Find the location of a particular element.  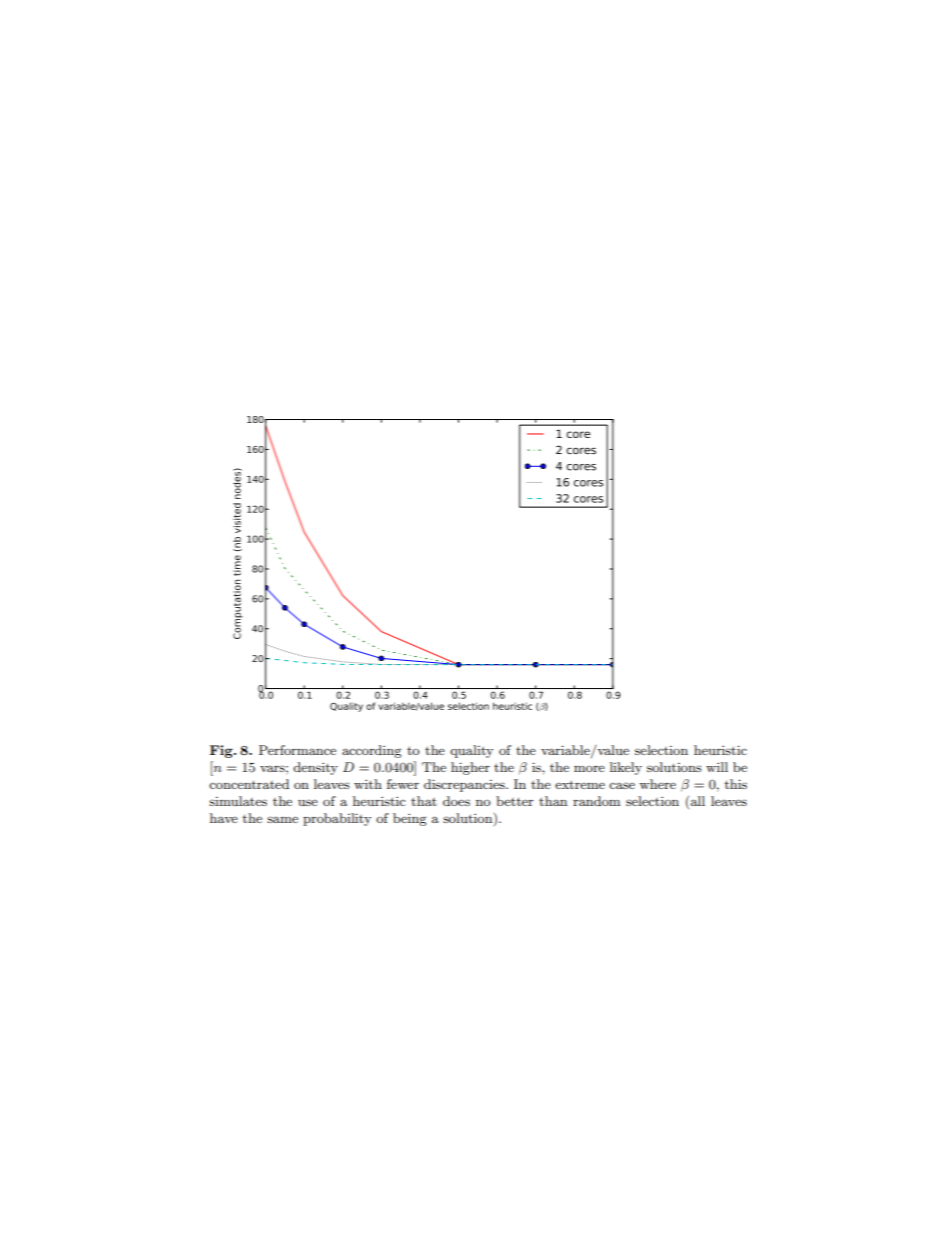

being is located at coordinates (410, 819).
